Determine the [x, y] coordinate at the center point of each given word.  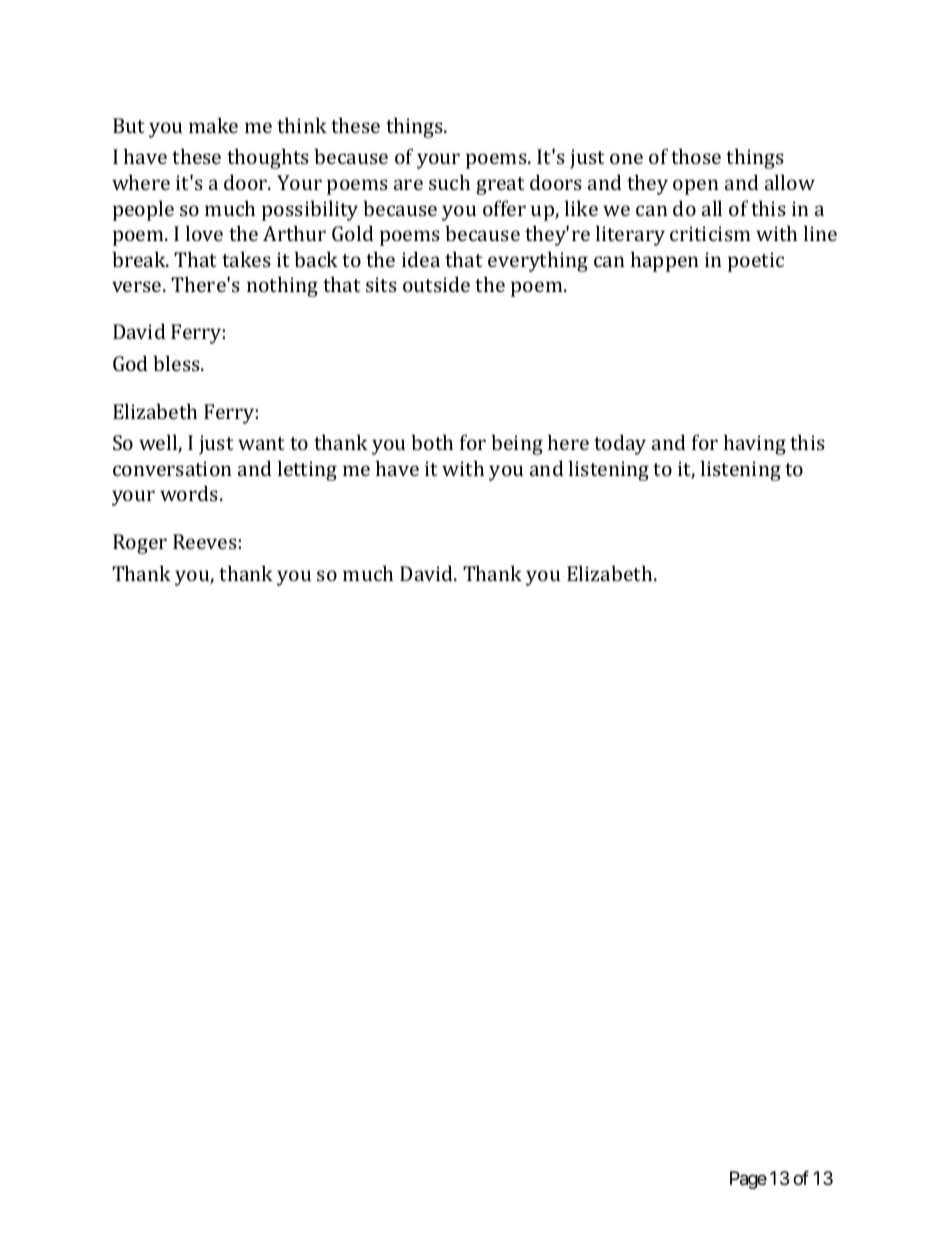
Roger [140, 544]
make [213, 125]
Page [748, 1180]
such [449, 182]
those [696, 156]
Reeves [205, 541]
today [620, 444]
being [517, 444]
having [755, 444]
